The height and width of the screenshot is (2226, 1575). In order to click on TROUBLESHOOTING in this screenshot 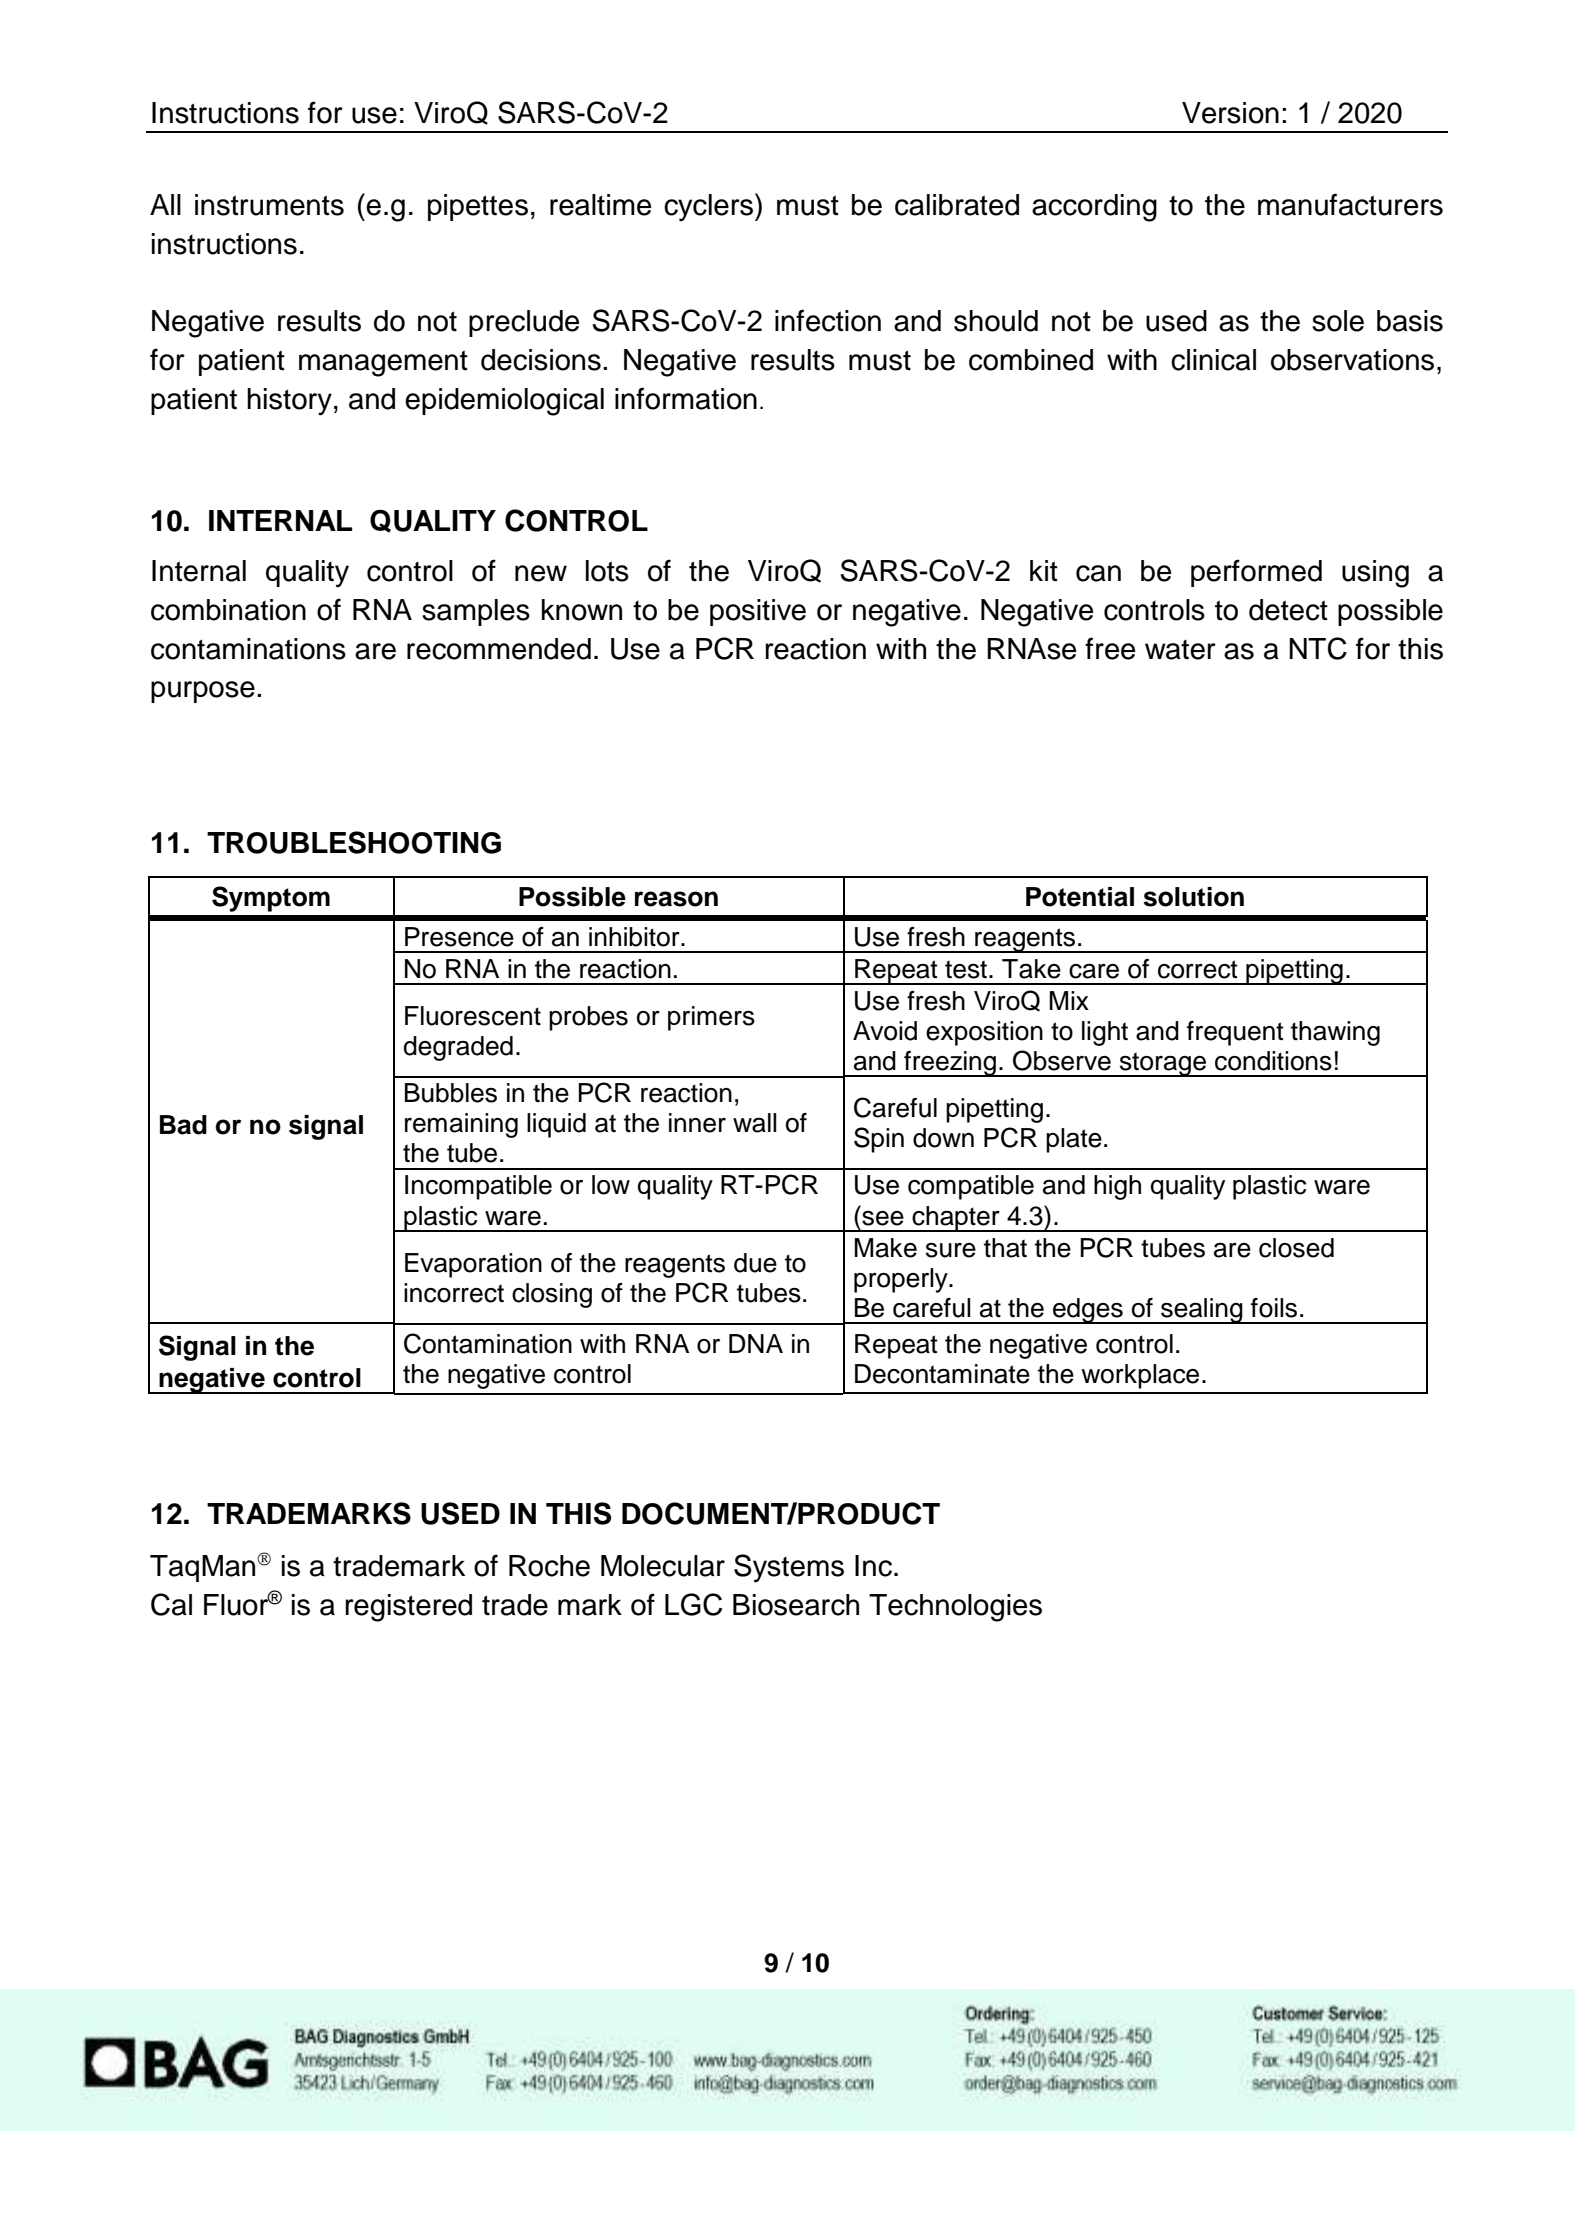, I will do `click(354, 842)`.
